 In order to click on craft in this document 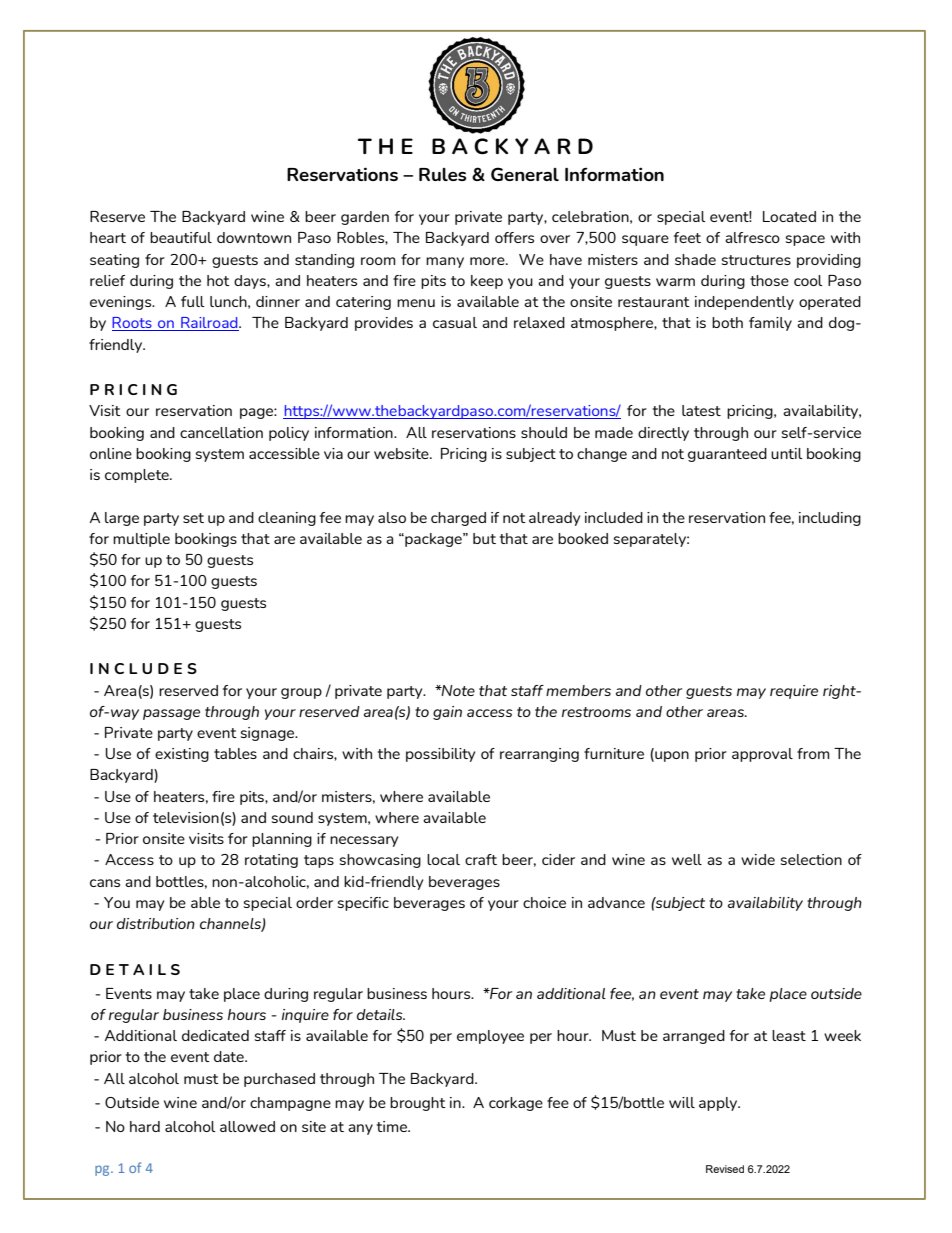, I will do `click(481, 859)`.
